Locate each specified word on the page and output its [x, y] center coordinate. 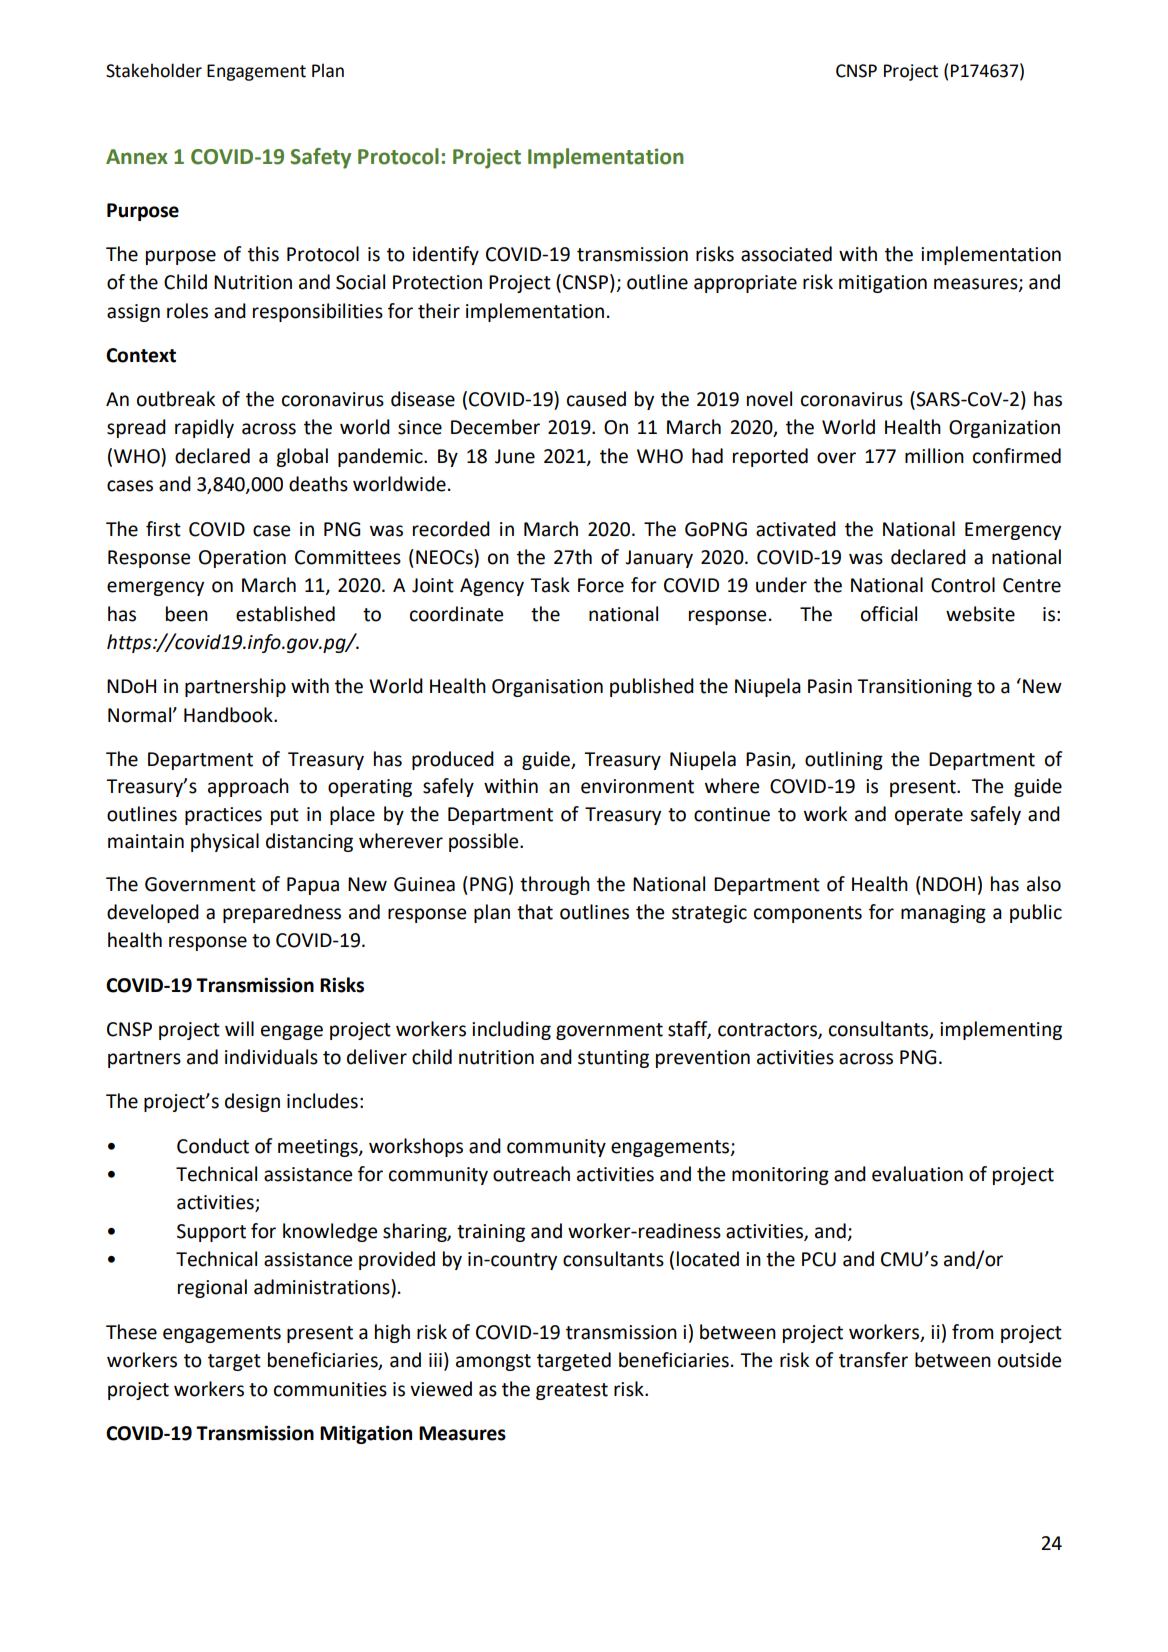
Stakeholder [154, 70]
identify [446, 255]
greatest [572, 1391]
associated [786, 254]
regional [212, 1288]
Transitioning [914, 688]
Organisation [547, 688]
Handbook [229, 715]
